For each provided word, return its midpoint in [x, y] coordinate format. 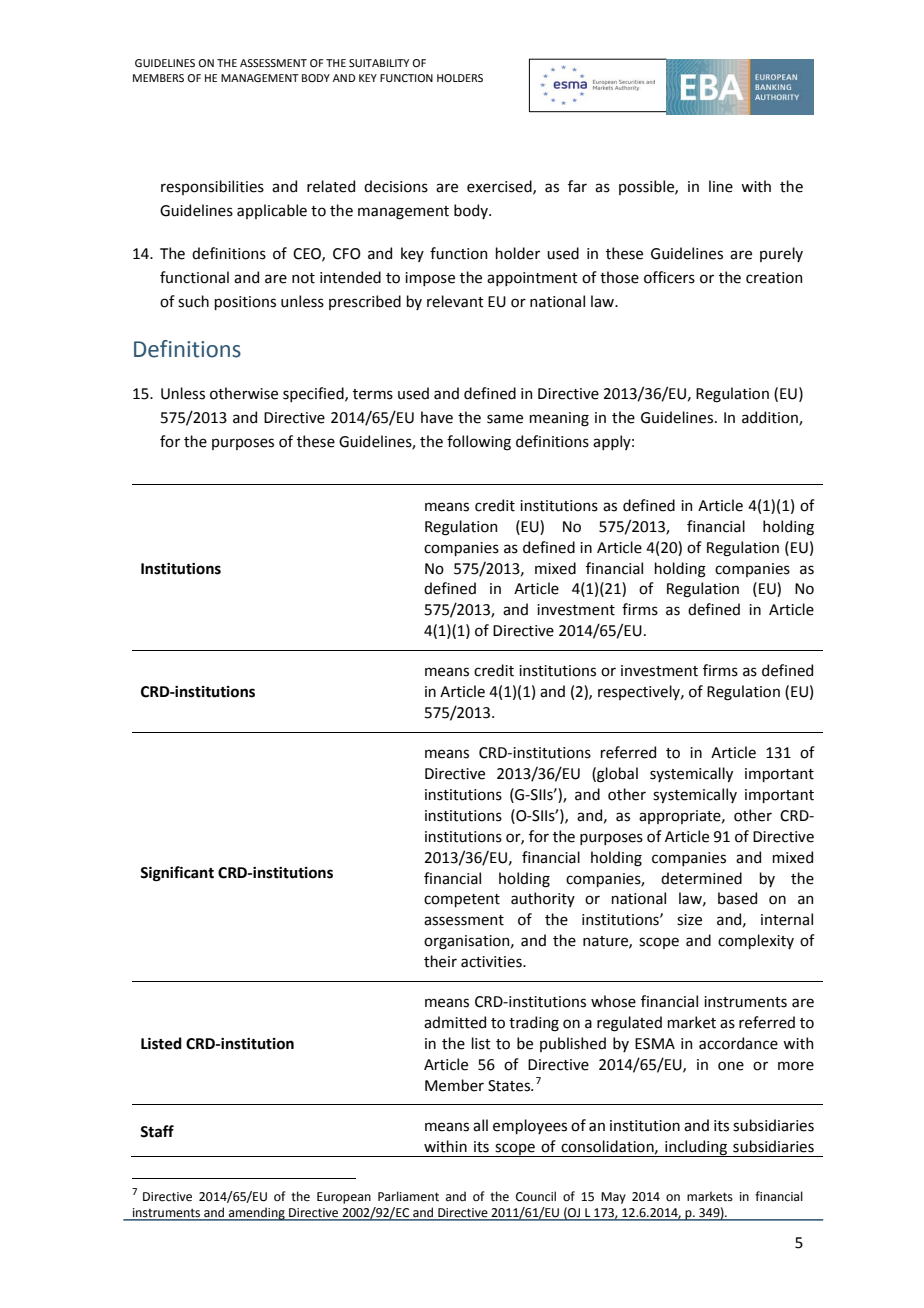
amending [257, 1214]
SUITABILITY [379, 63]
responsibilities [212, 187]
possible [647, 187]
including [696, 1148]
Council [536, 1196]
